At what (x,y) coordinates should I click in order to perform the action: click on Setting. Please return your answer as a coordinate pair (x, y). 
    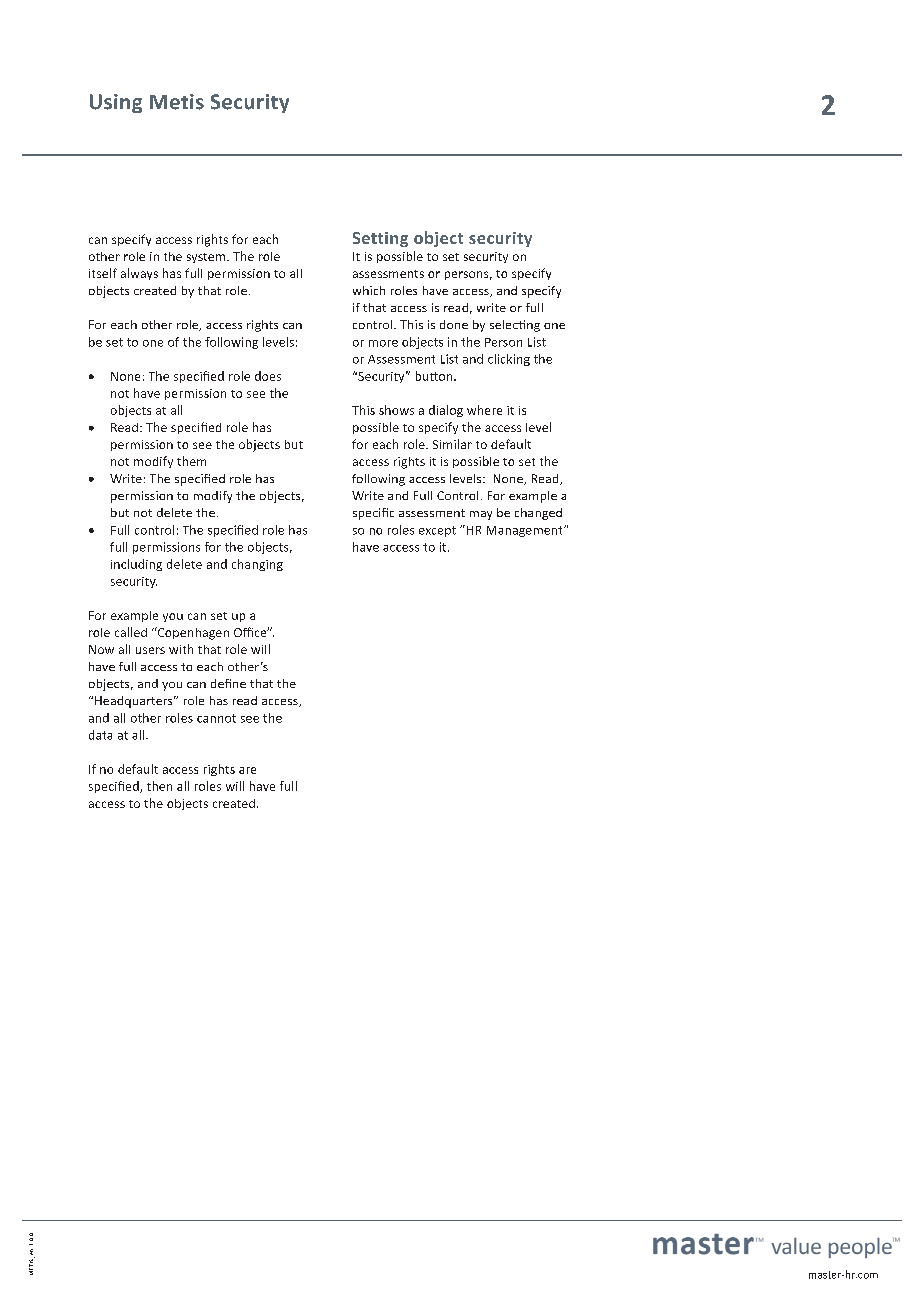
    Looking at the image, I should click on (380, 239).
